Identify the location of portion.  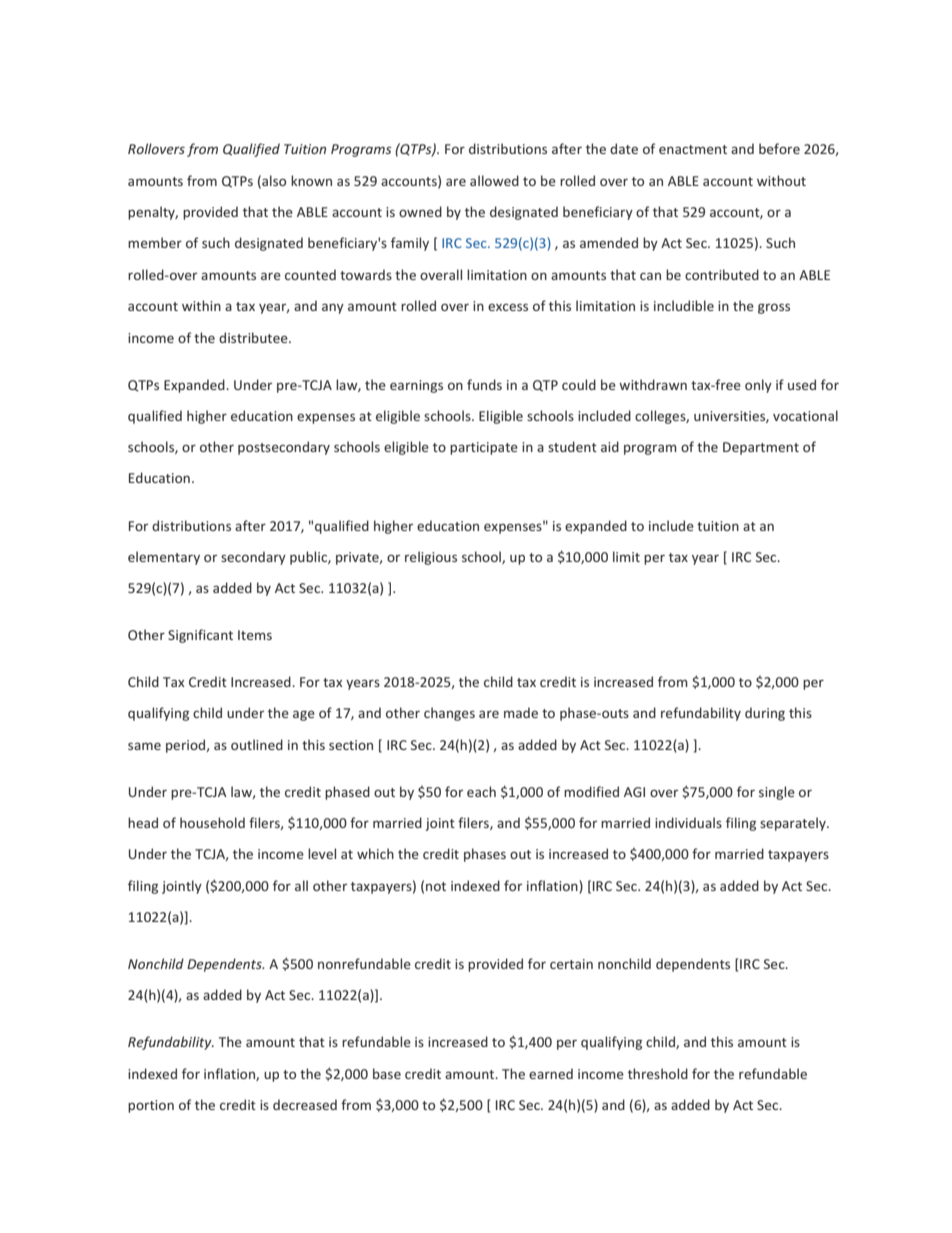
(151, 1106).
